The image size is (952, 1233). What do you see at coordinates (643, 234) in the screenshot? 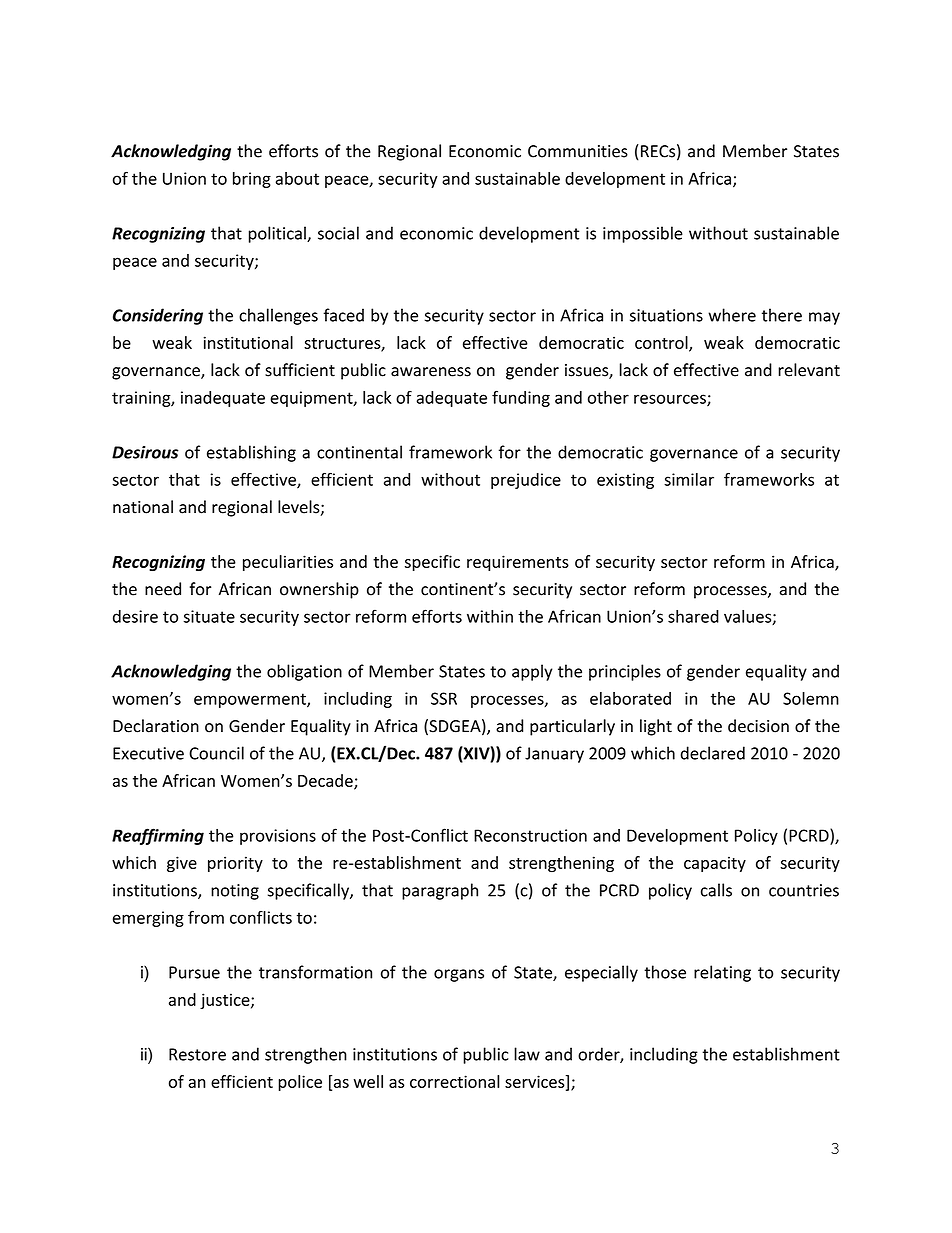
I see `impossible` at bounding box center [643, 234].
